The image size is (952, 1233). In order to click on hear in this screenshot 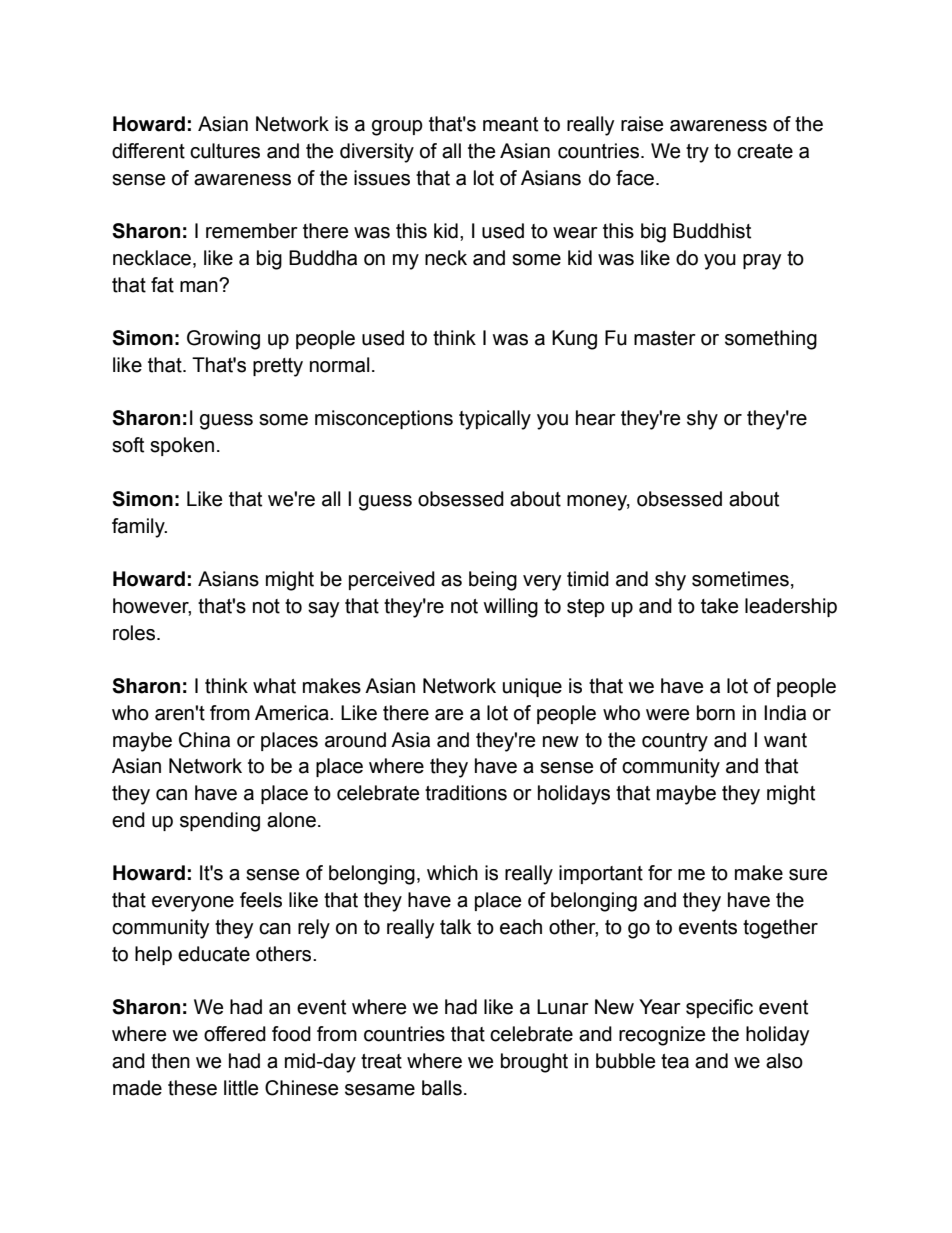, I will do `click(596, 418)`.
